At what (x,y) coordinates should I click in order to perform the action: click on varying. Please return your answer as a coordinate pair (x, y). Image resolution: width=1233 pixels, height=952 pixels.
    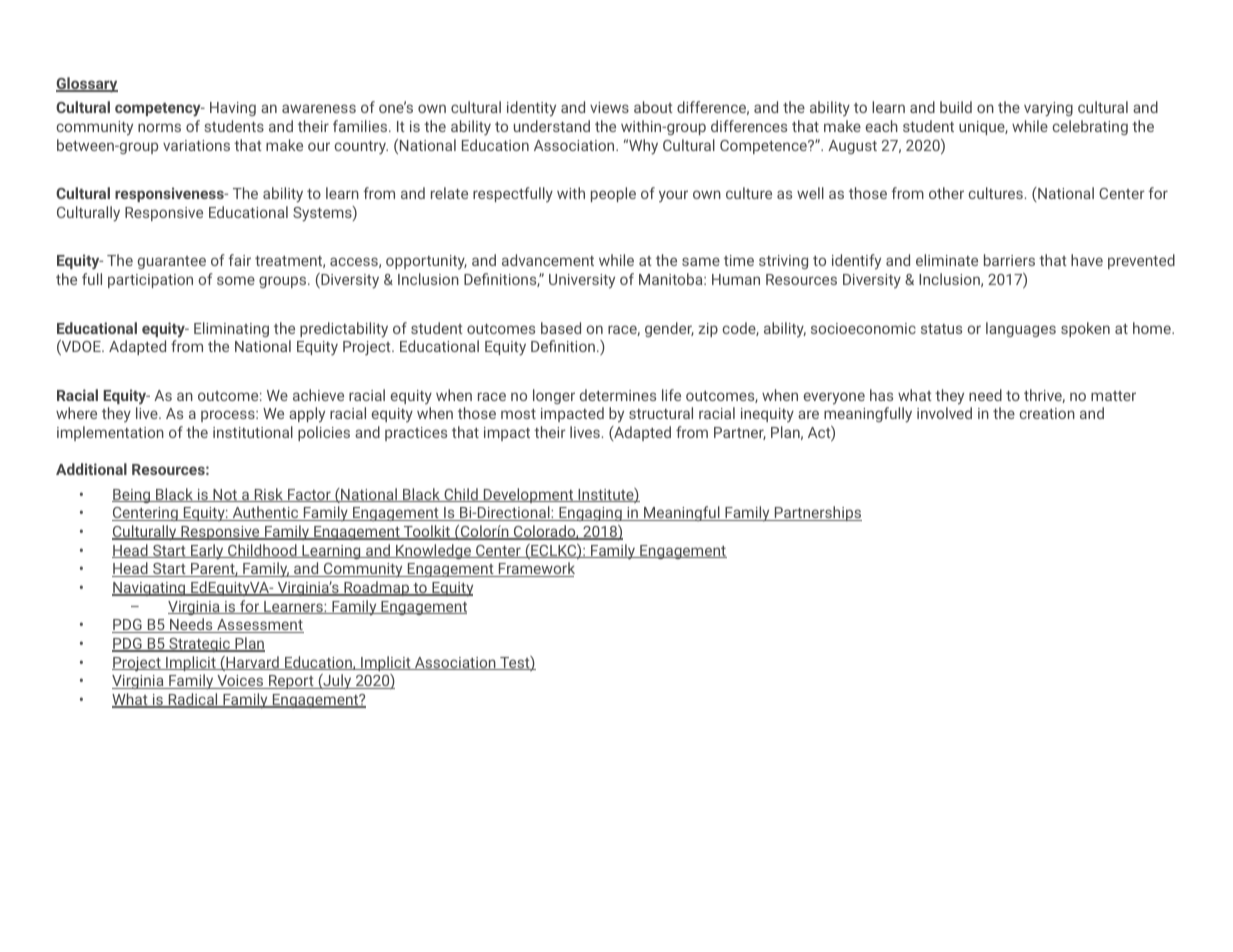
    Looking at the image, I should click on (1048, 109).
